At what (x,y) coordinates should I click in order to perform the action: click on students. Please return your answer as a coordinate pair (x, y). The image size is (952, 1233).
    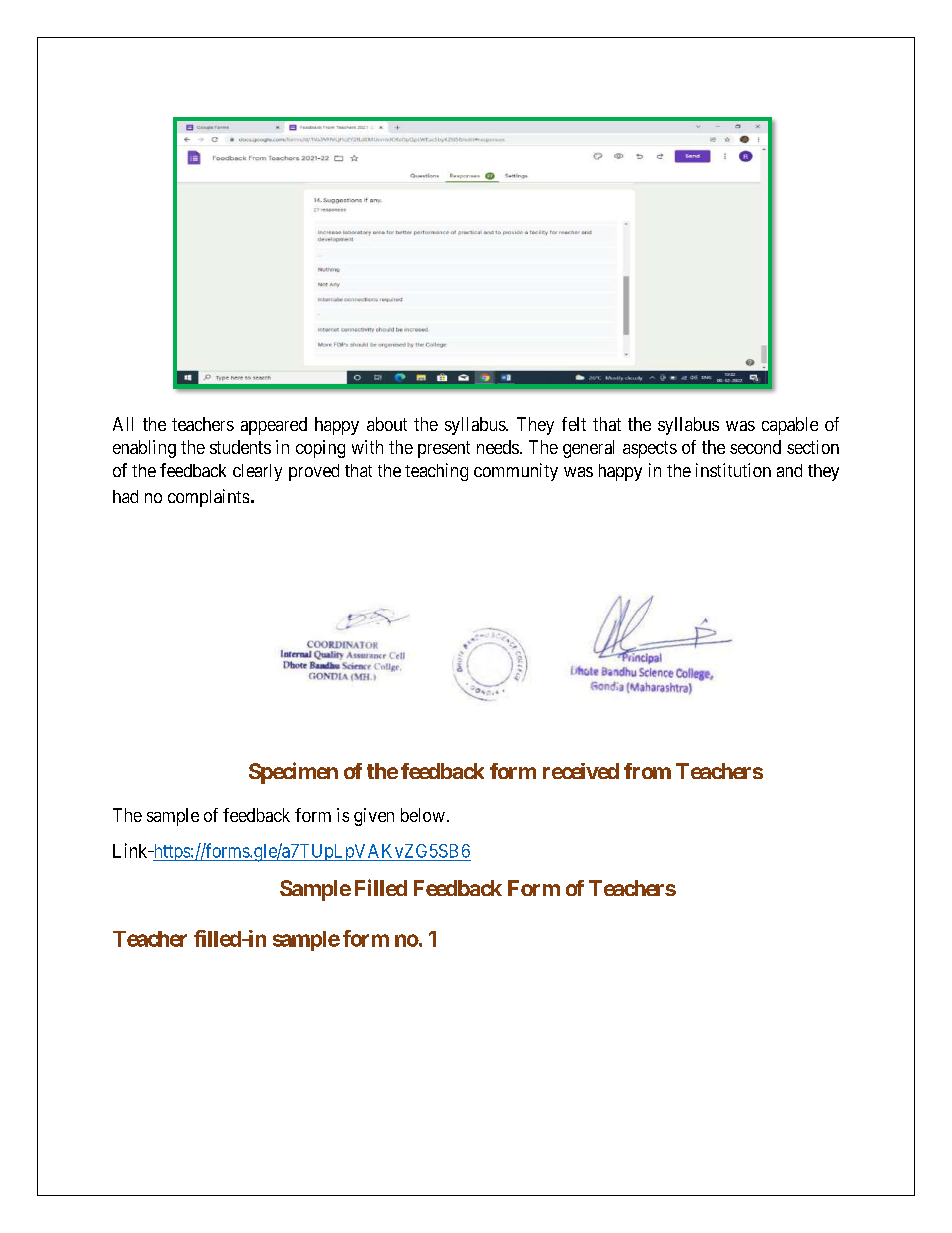
    Looking at the image, I should click on (240, 447).
